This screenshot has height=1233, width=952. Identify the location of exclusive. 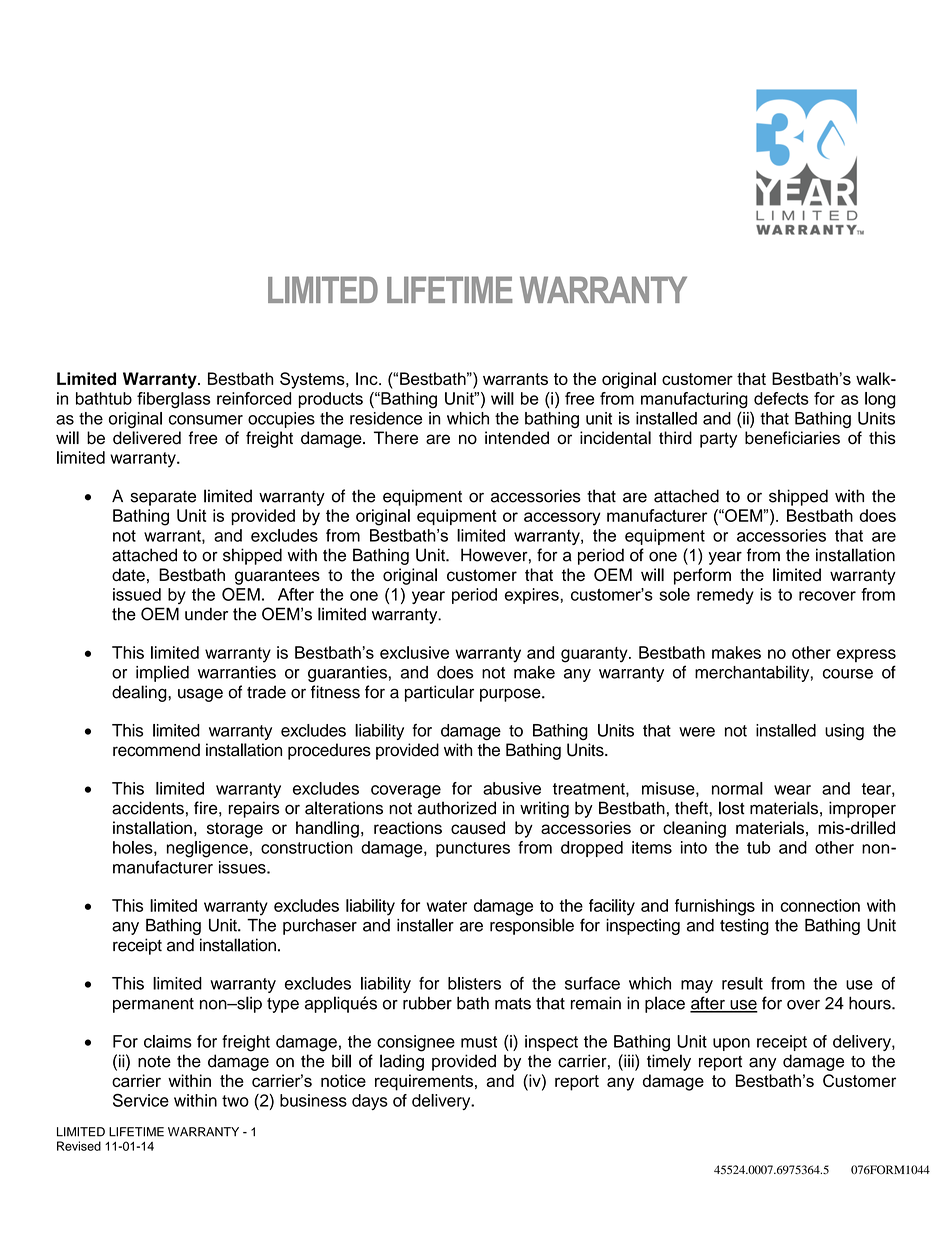
(414, 652).
